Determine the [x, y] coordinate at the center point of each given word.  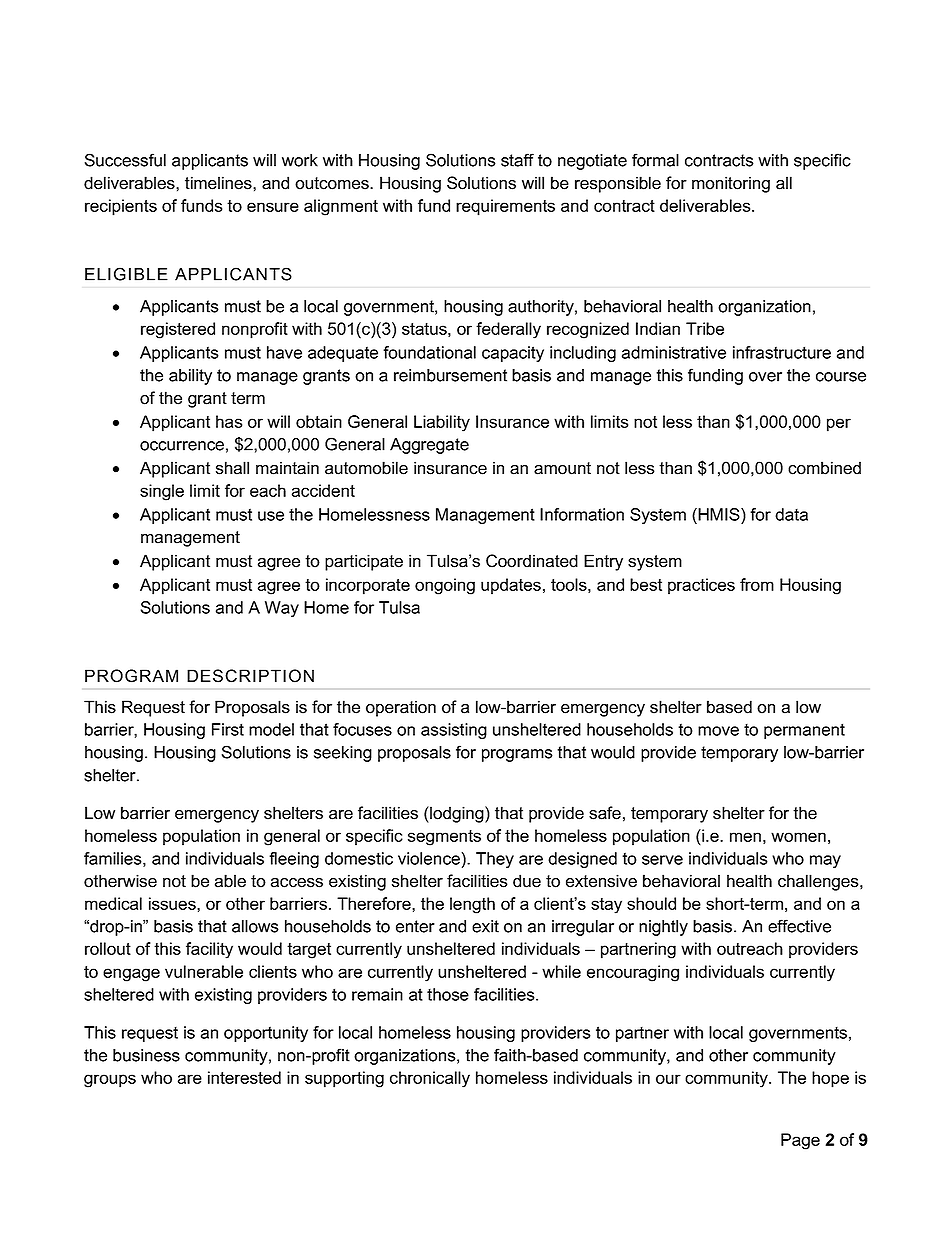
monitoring [731, 184]
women [798, 837]
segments [444, 838]
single [162, 492]
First [228, 729]
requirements [505, 207]
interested [244, 1077]
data [791, 514]
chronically [430, 1079]
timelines [219, 183]
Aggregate [429, 446]
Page [800, 1141]
